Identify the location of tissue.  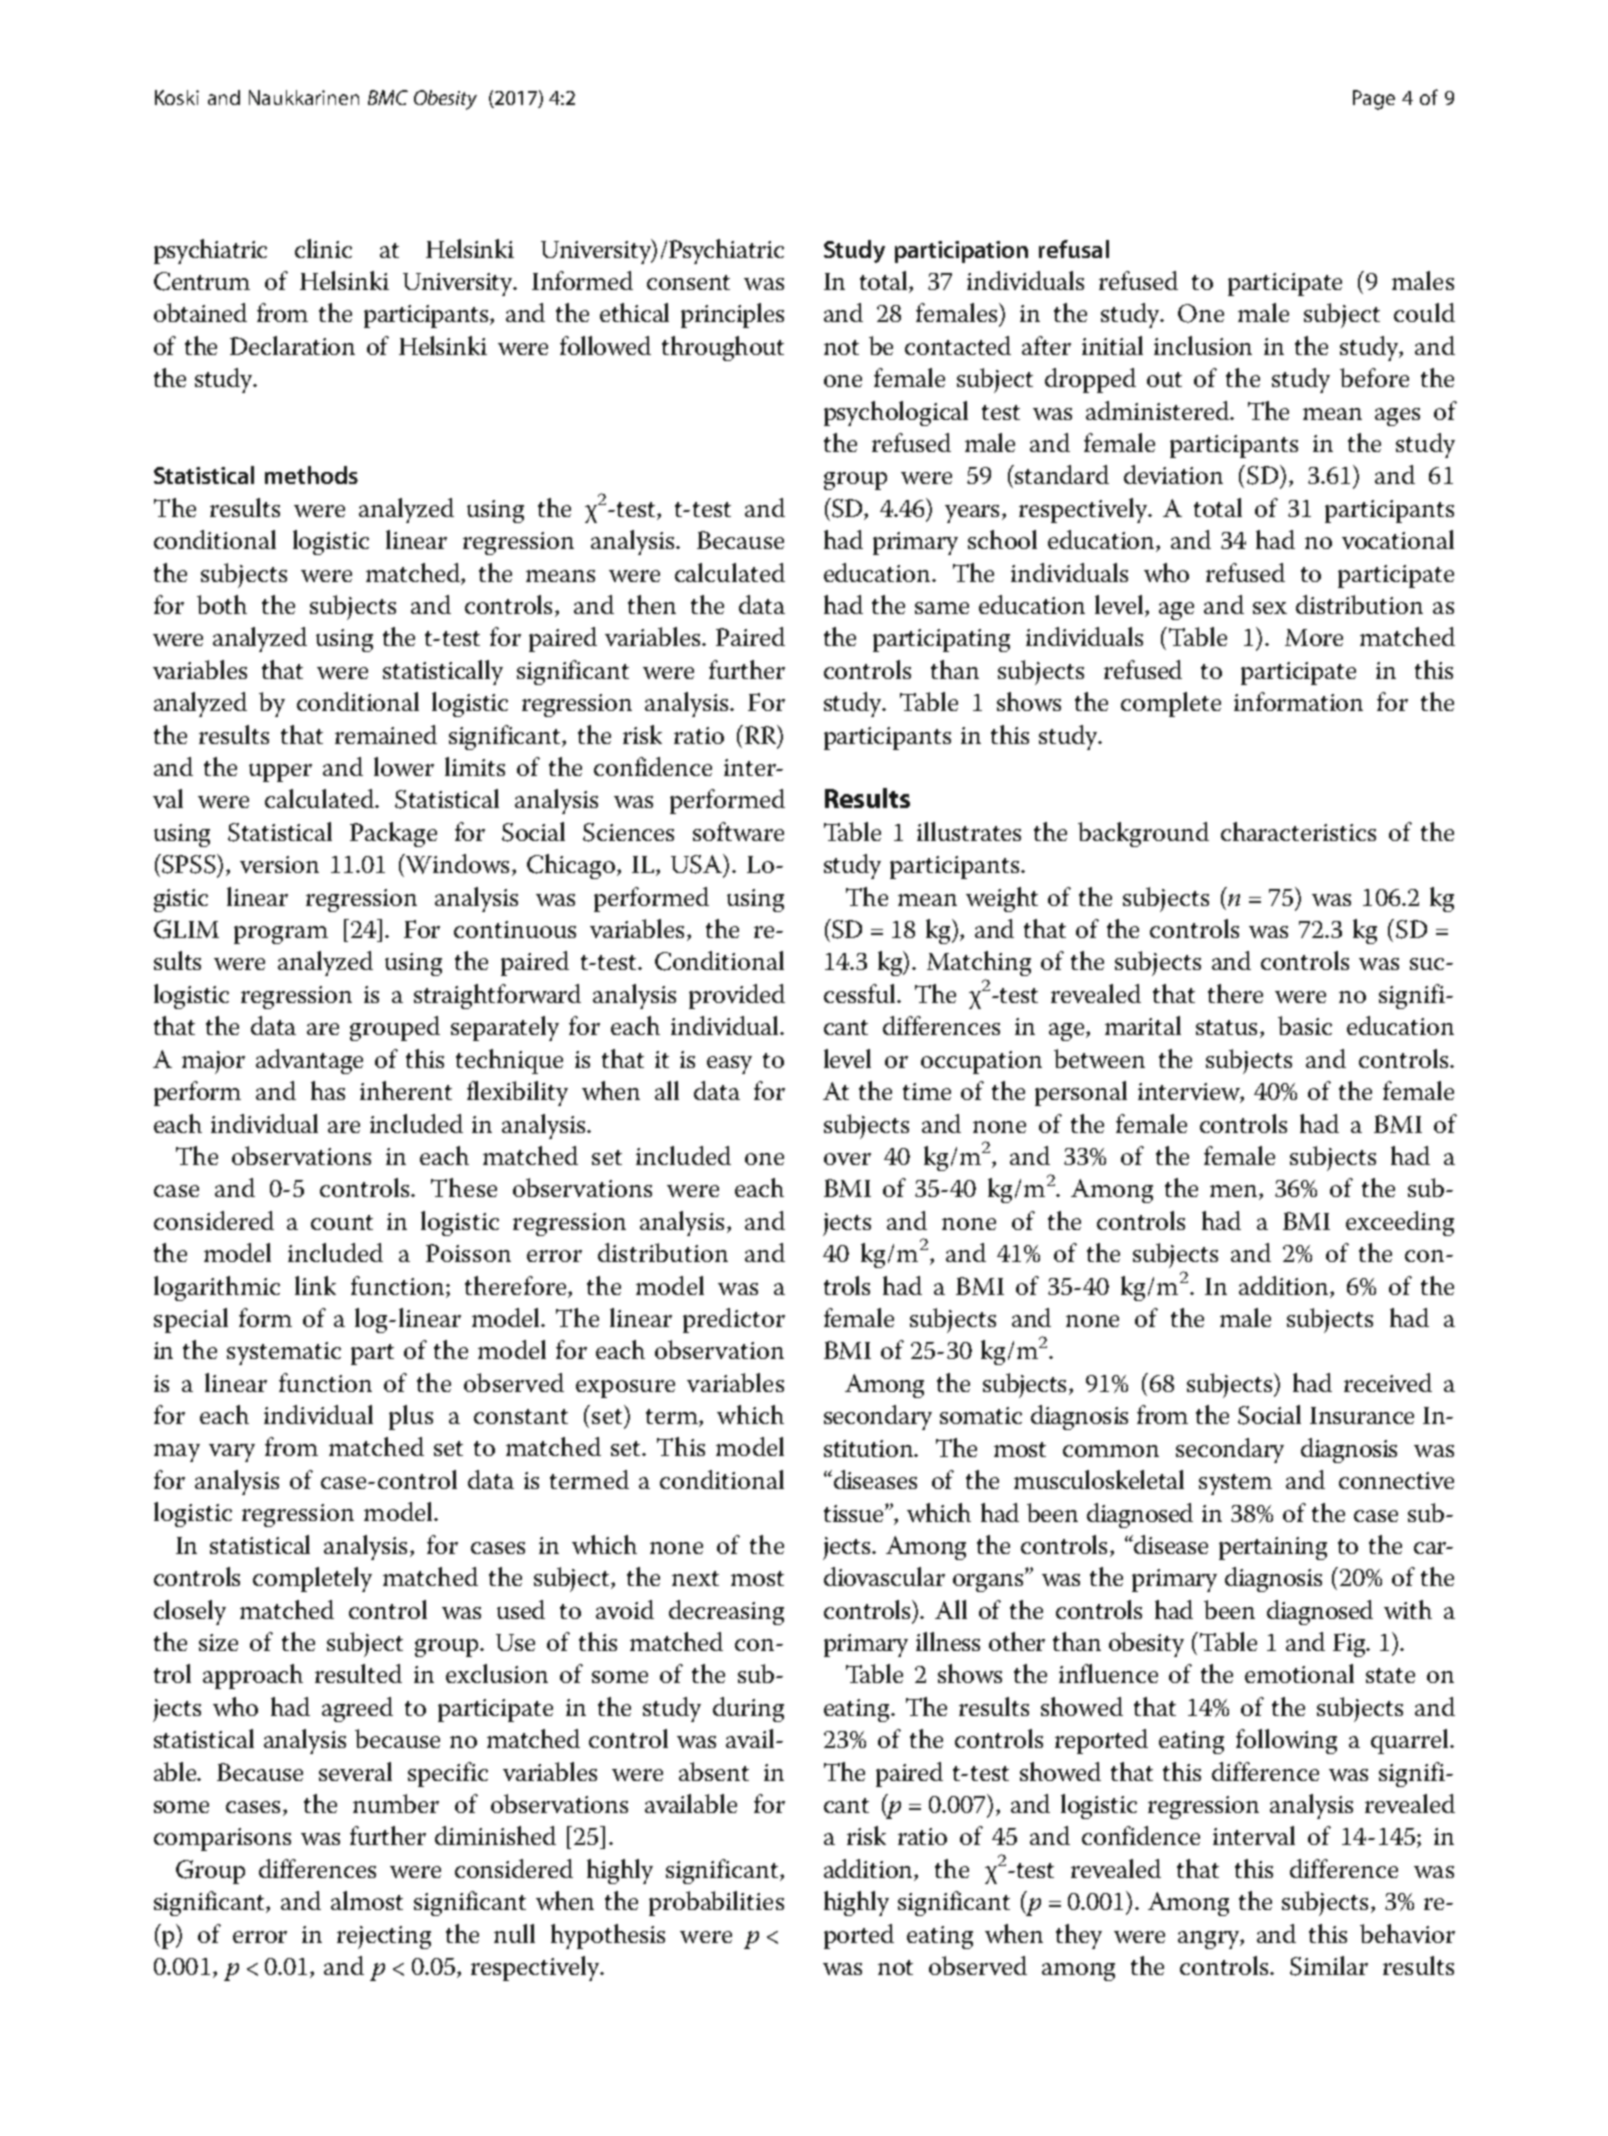
(855, 1513).
